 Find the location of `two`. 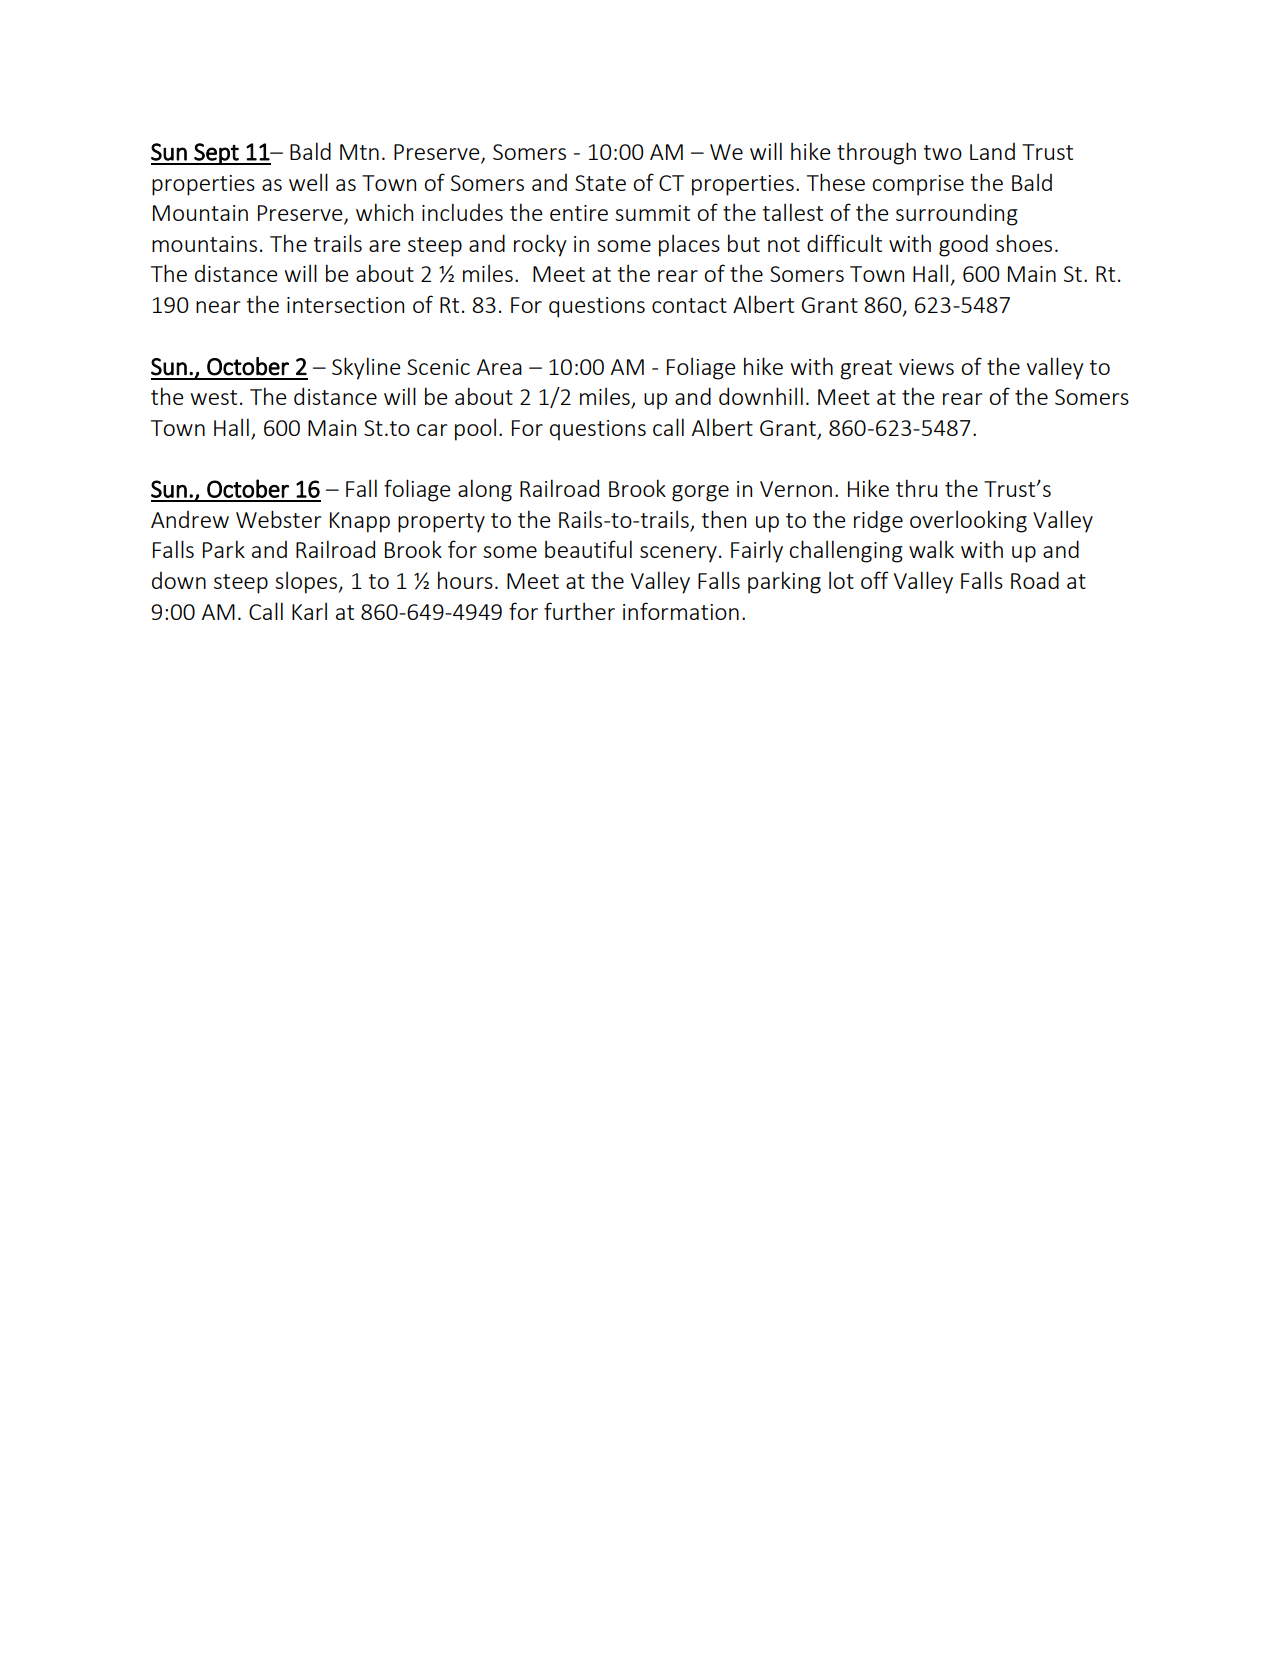

two is located at coordinates (943, 152).
